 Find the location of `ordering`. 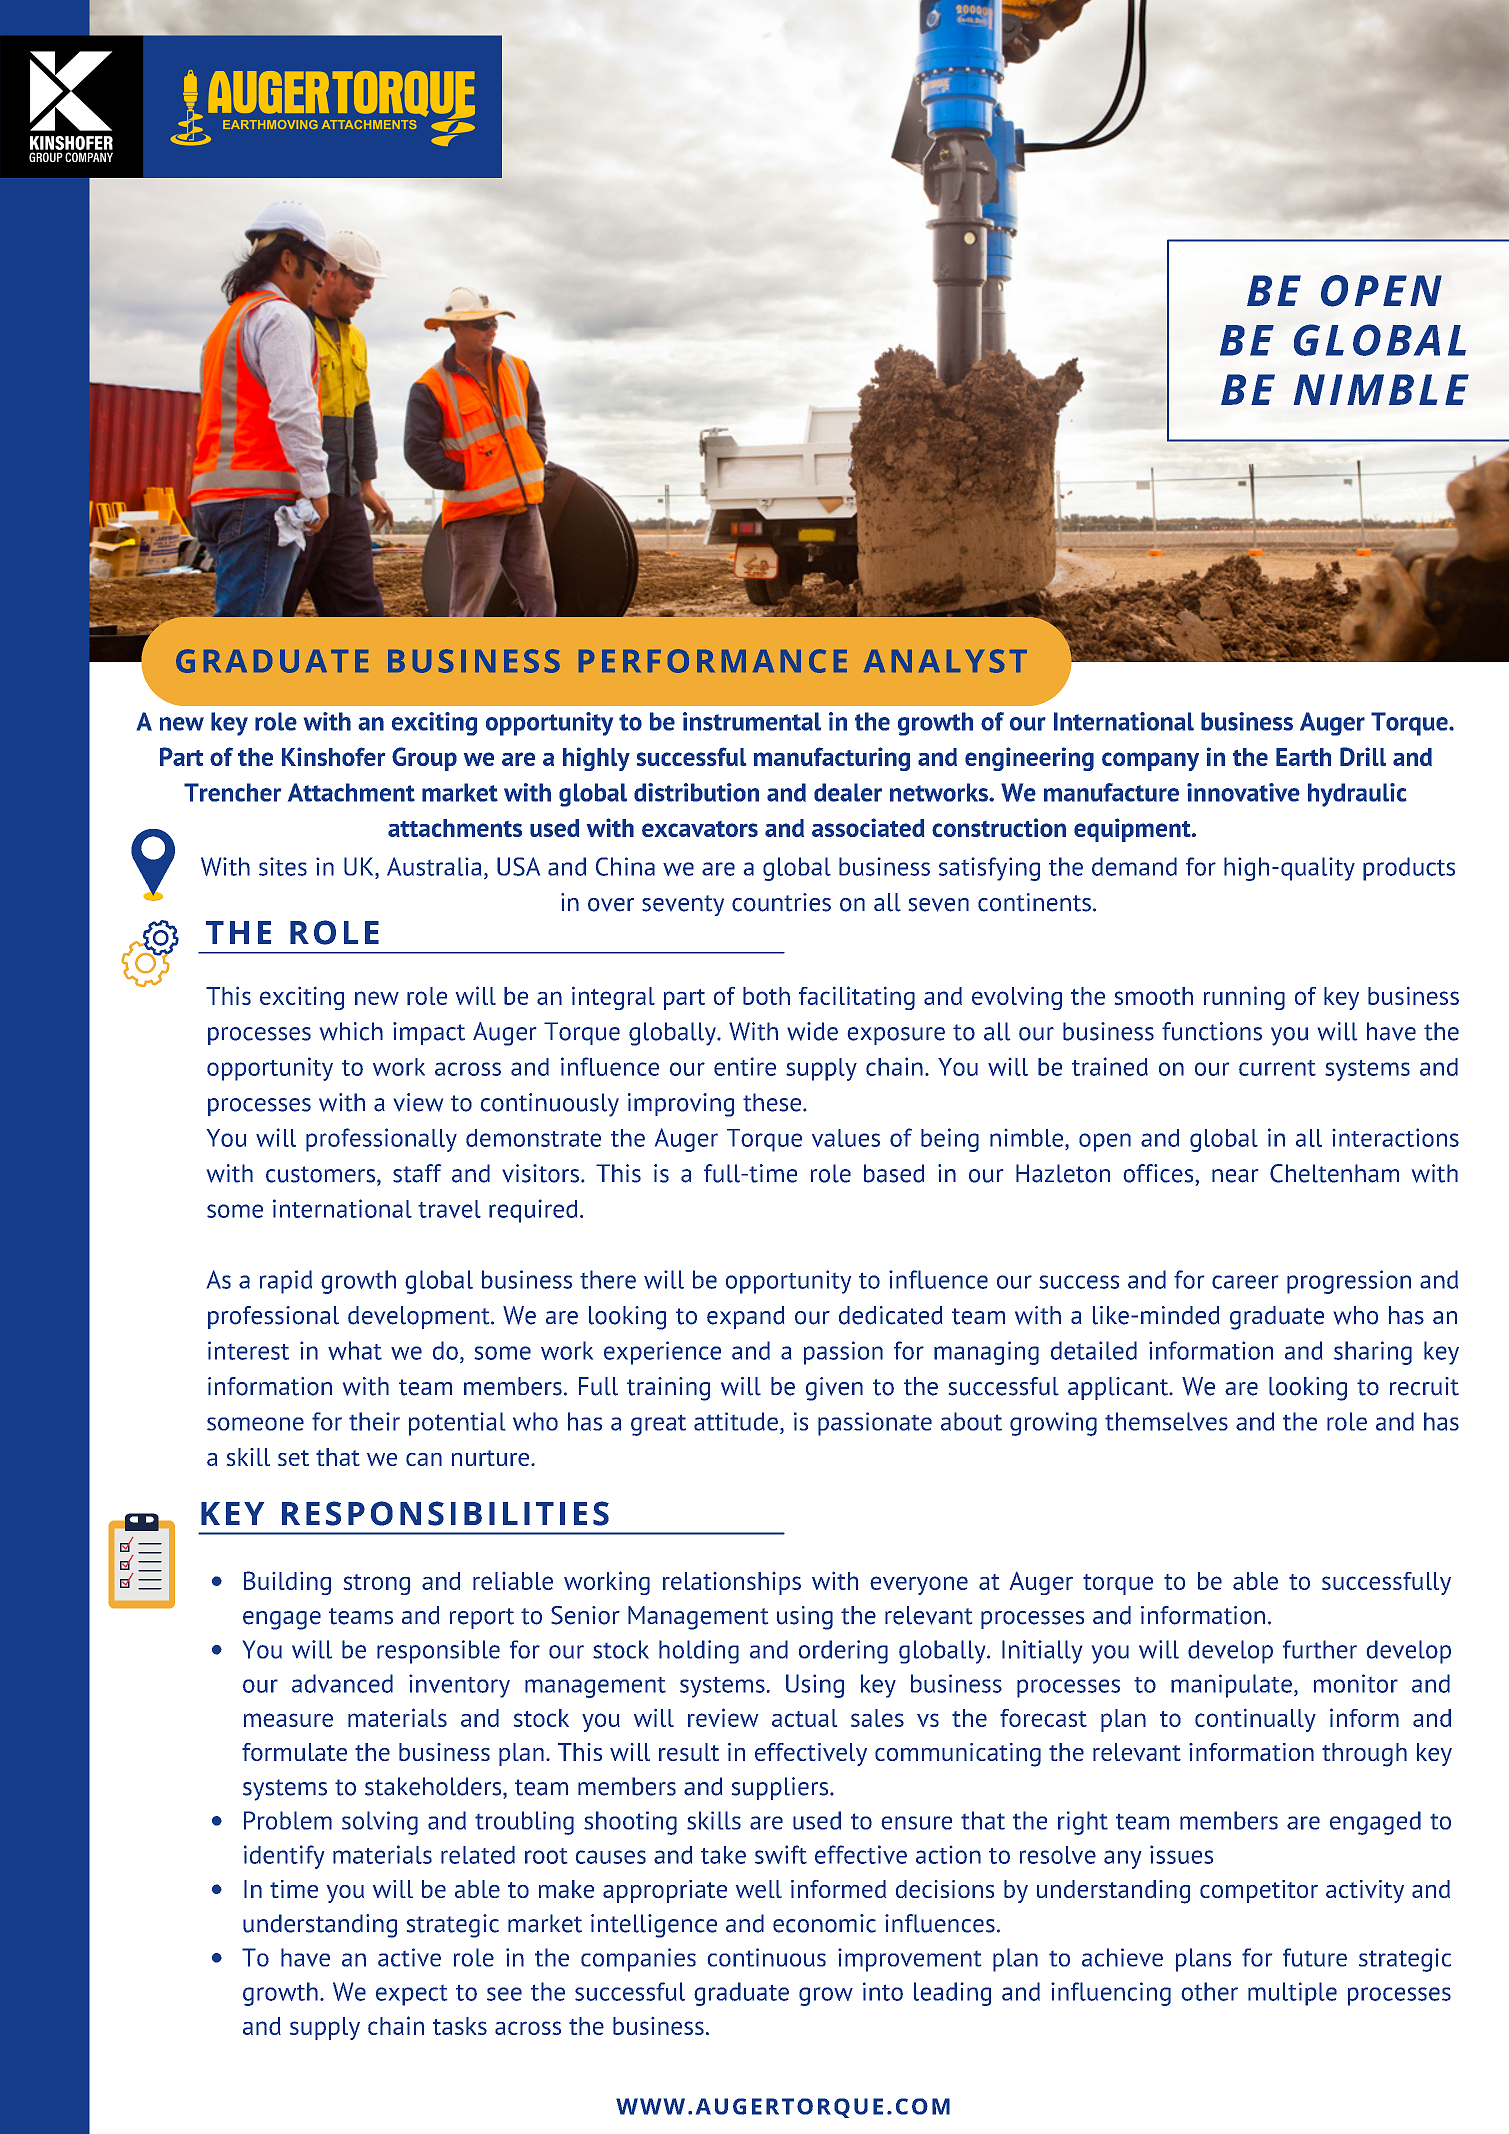

ordering is located at coordinates (843, 1652).
